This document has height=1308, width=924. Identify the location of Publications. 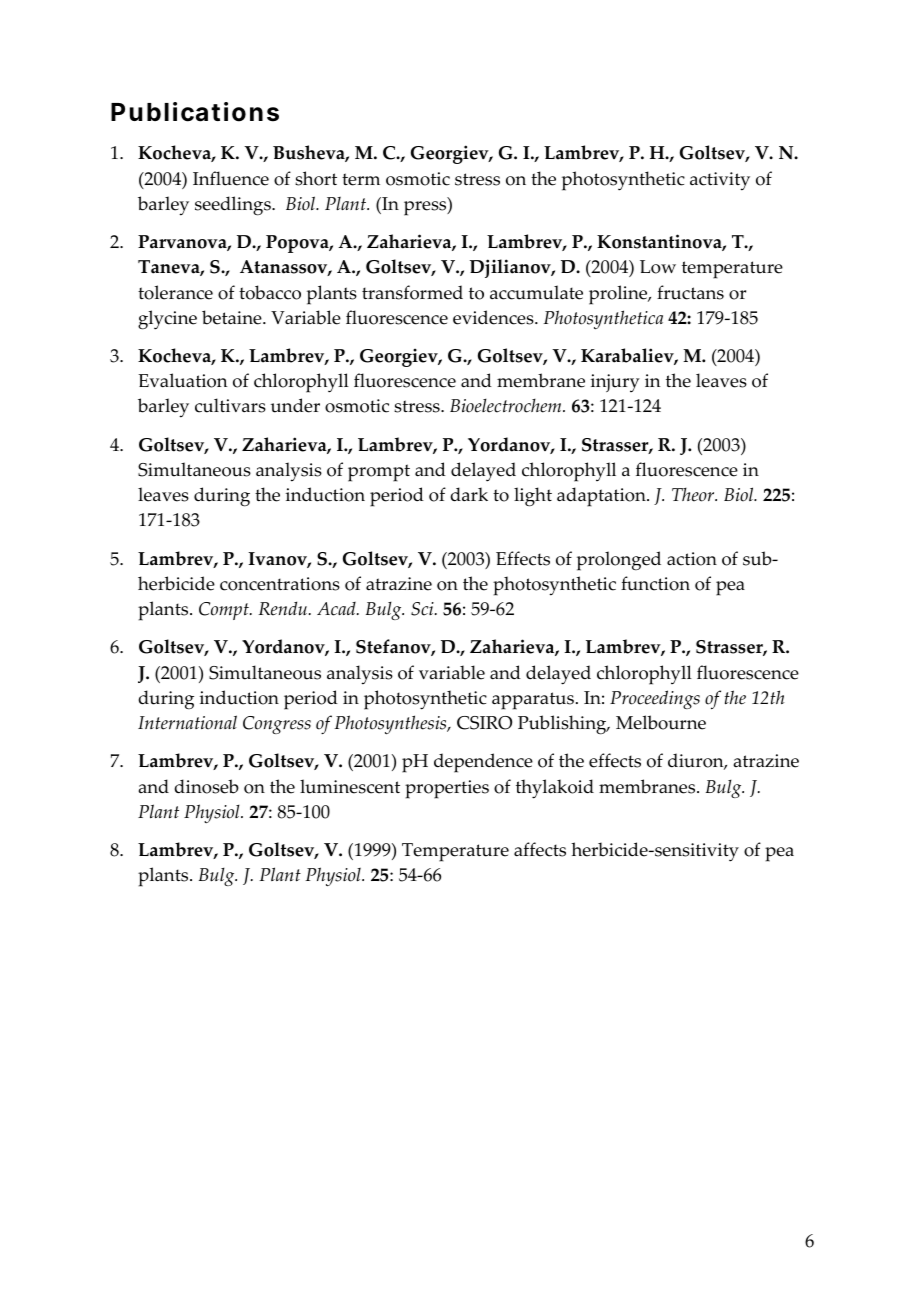
(195, 112).
